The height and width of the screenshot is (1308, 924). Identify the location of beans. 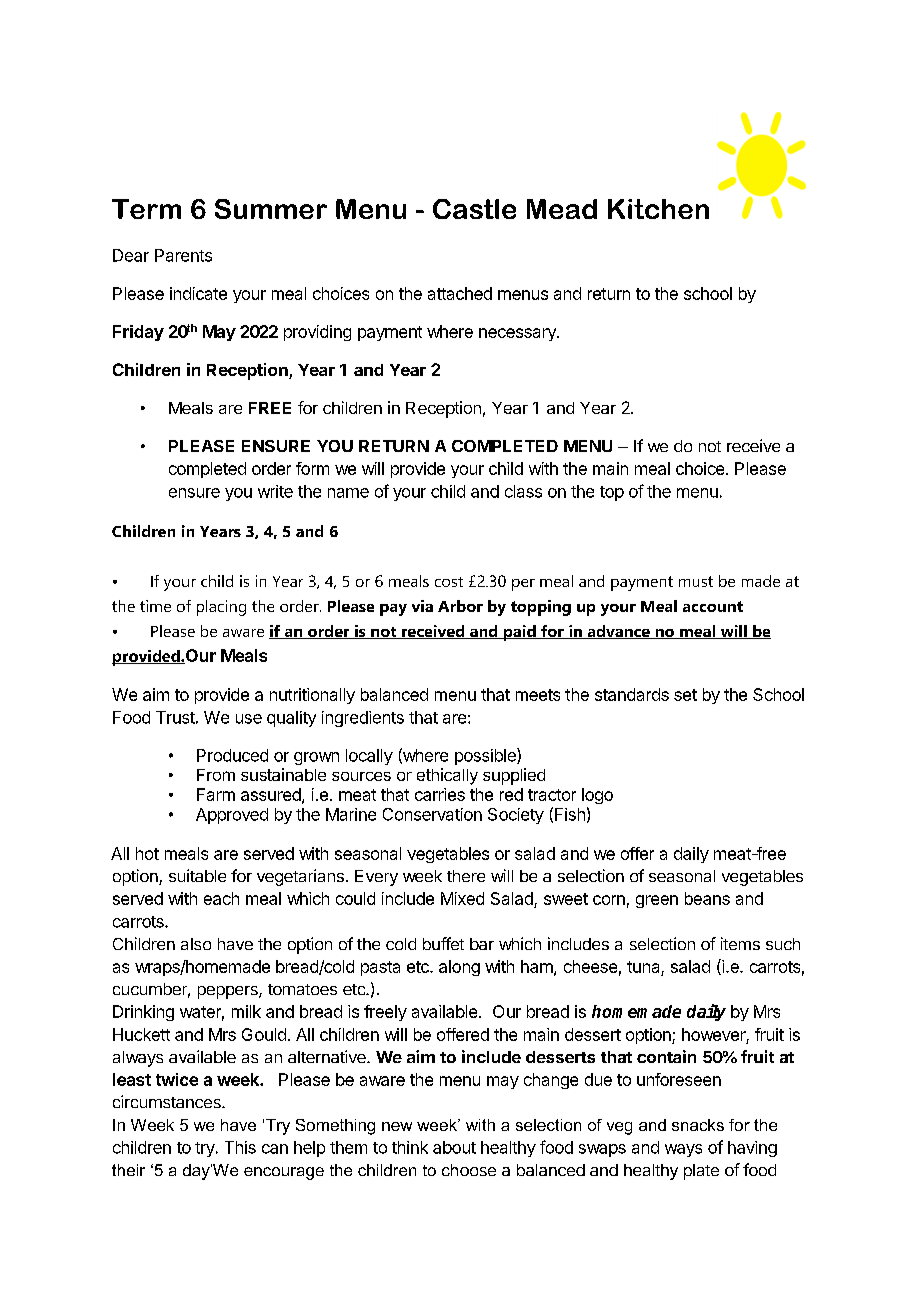
(707, 898).
